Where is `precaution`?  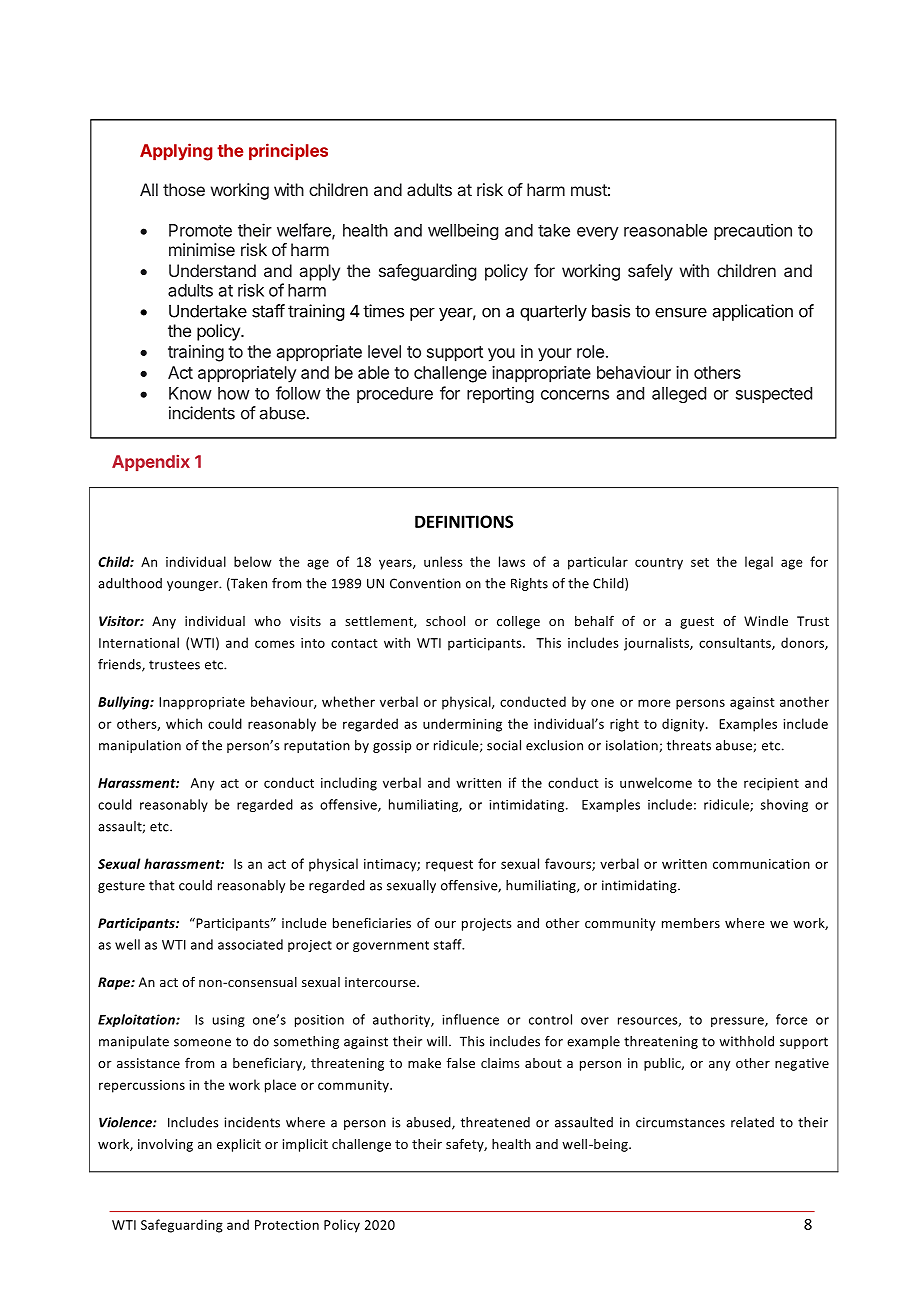 precaution is located at coordinates (753, 231).
